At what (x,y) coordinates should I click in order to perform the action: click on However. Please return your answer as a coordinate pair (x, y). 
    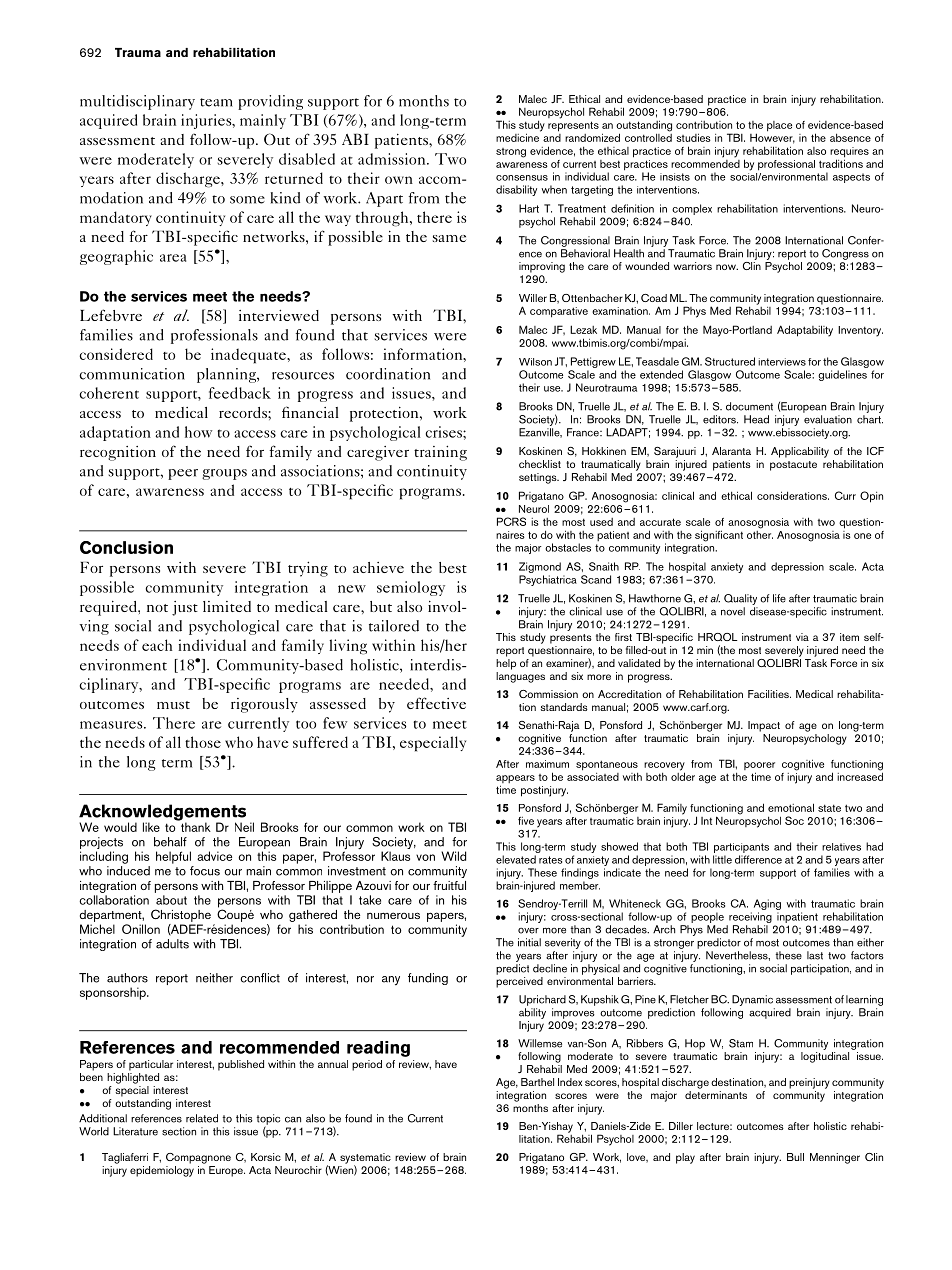
    Looking at the image, I should click on (772, 137).
